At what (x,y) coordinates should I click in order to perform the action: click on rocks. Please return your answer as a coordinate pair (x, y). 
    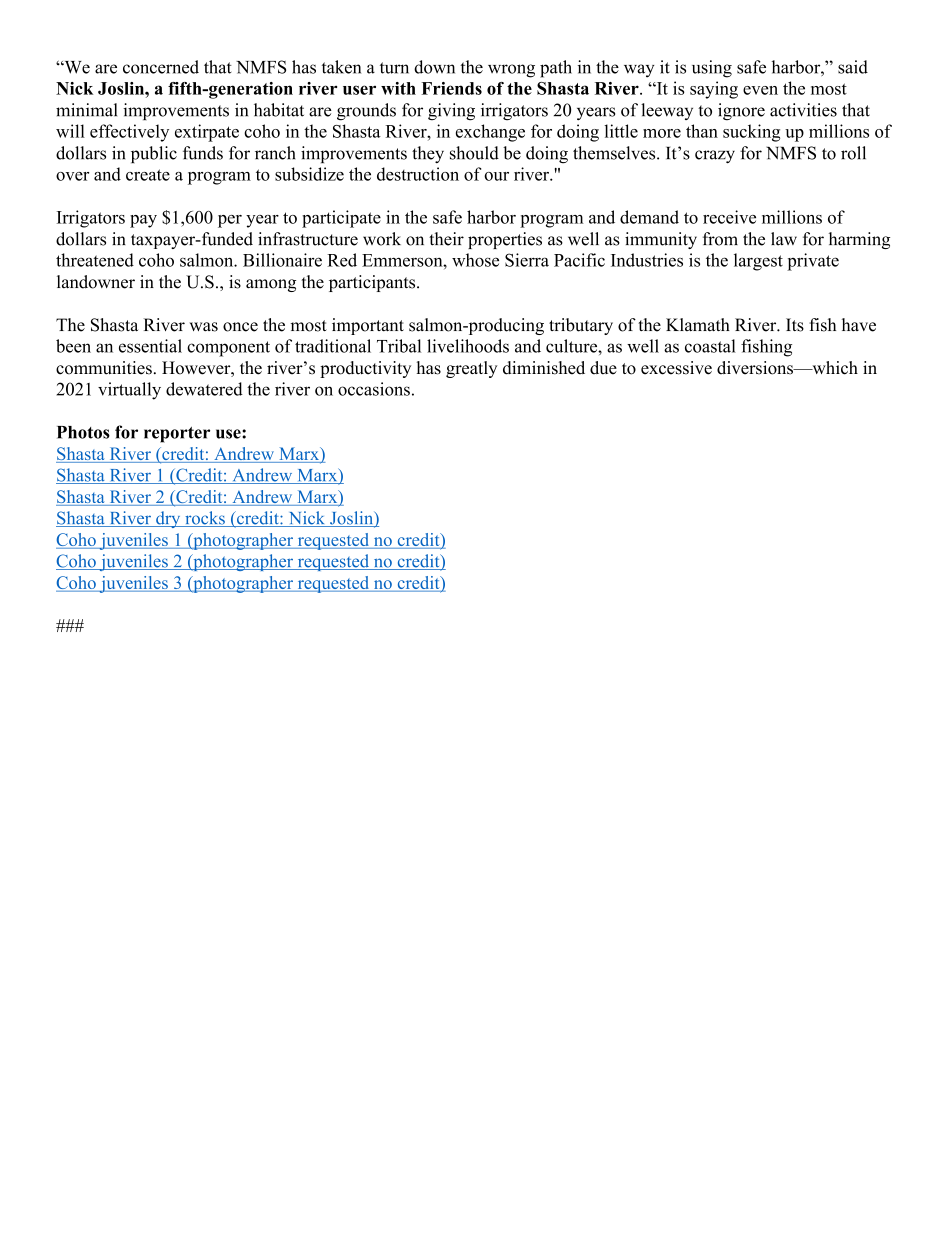
    Looking at the image, I should click on (205, 519).
